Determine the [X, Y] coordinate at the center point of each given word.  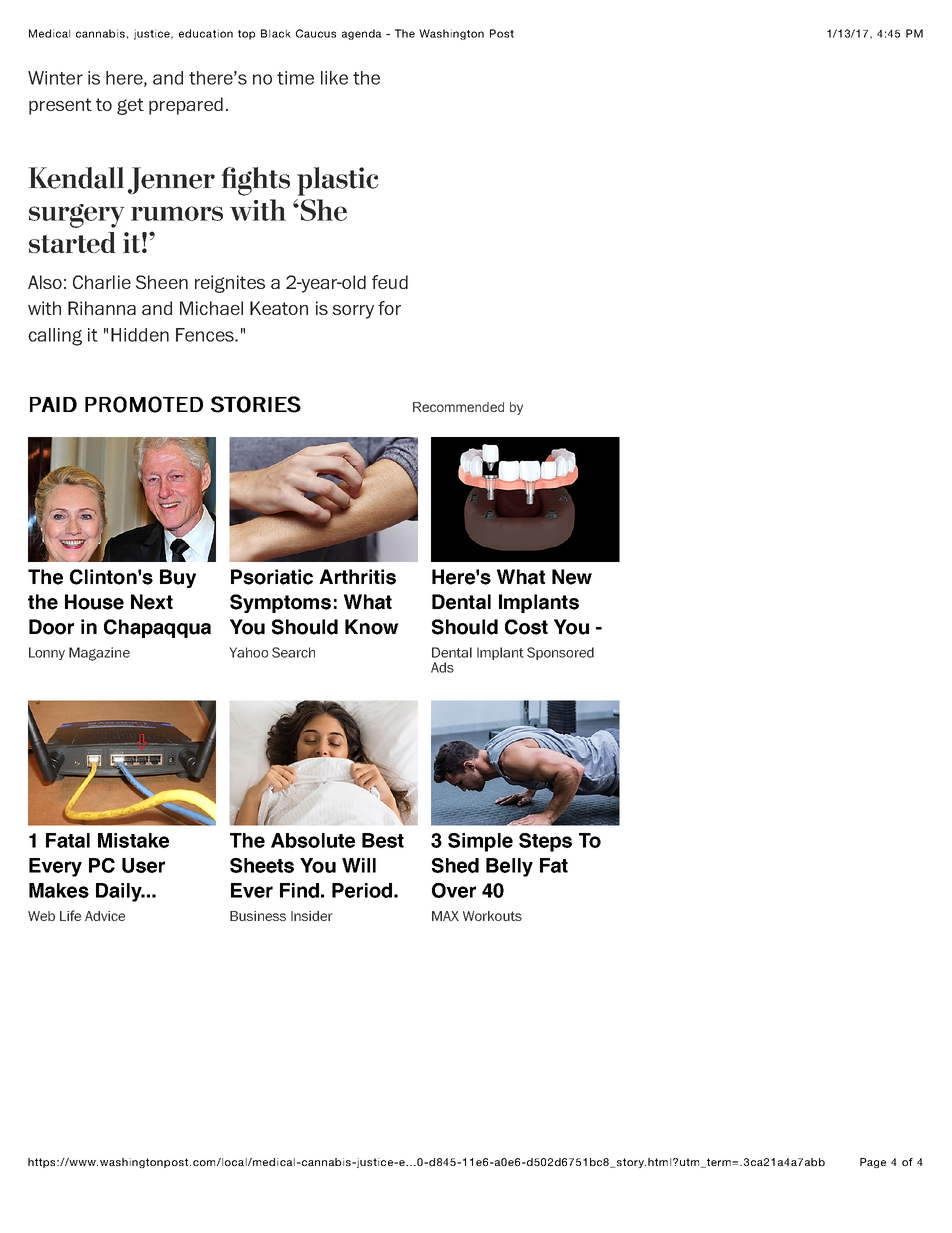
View [452, 652]
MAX [445, 916]
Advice [105, 916]
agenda [362, 34]
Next [152, 602]
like [334, 78]
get [130, 106]
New [572, 577]
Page [873, 1163]
